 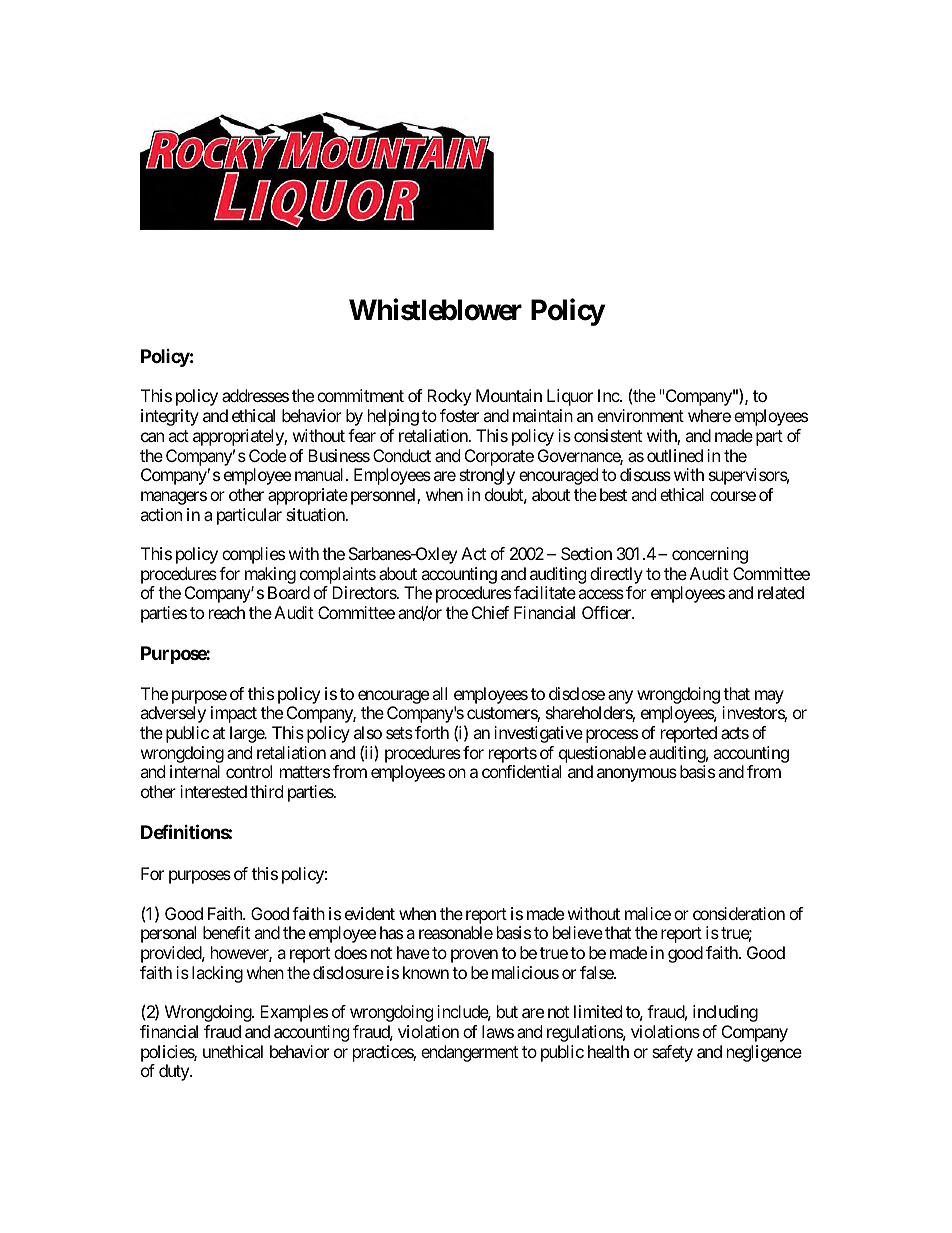 I want to click on Chief, so click(x=490, y=612).
